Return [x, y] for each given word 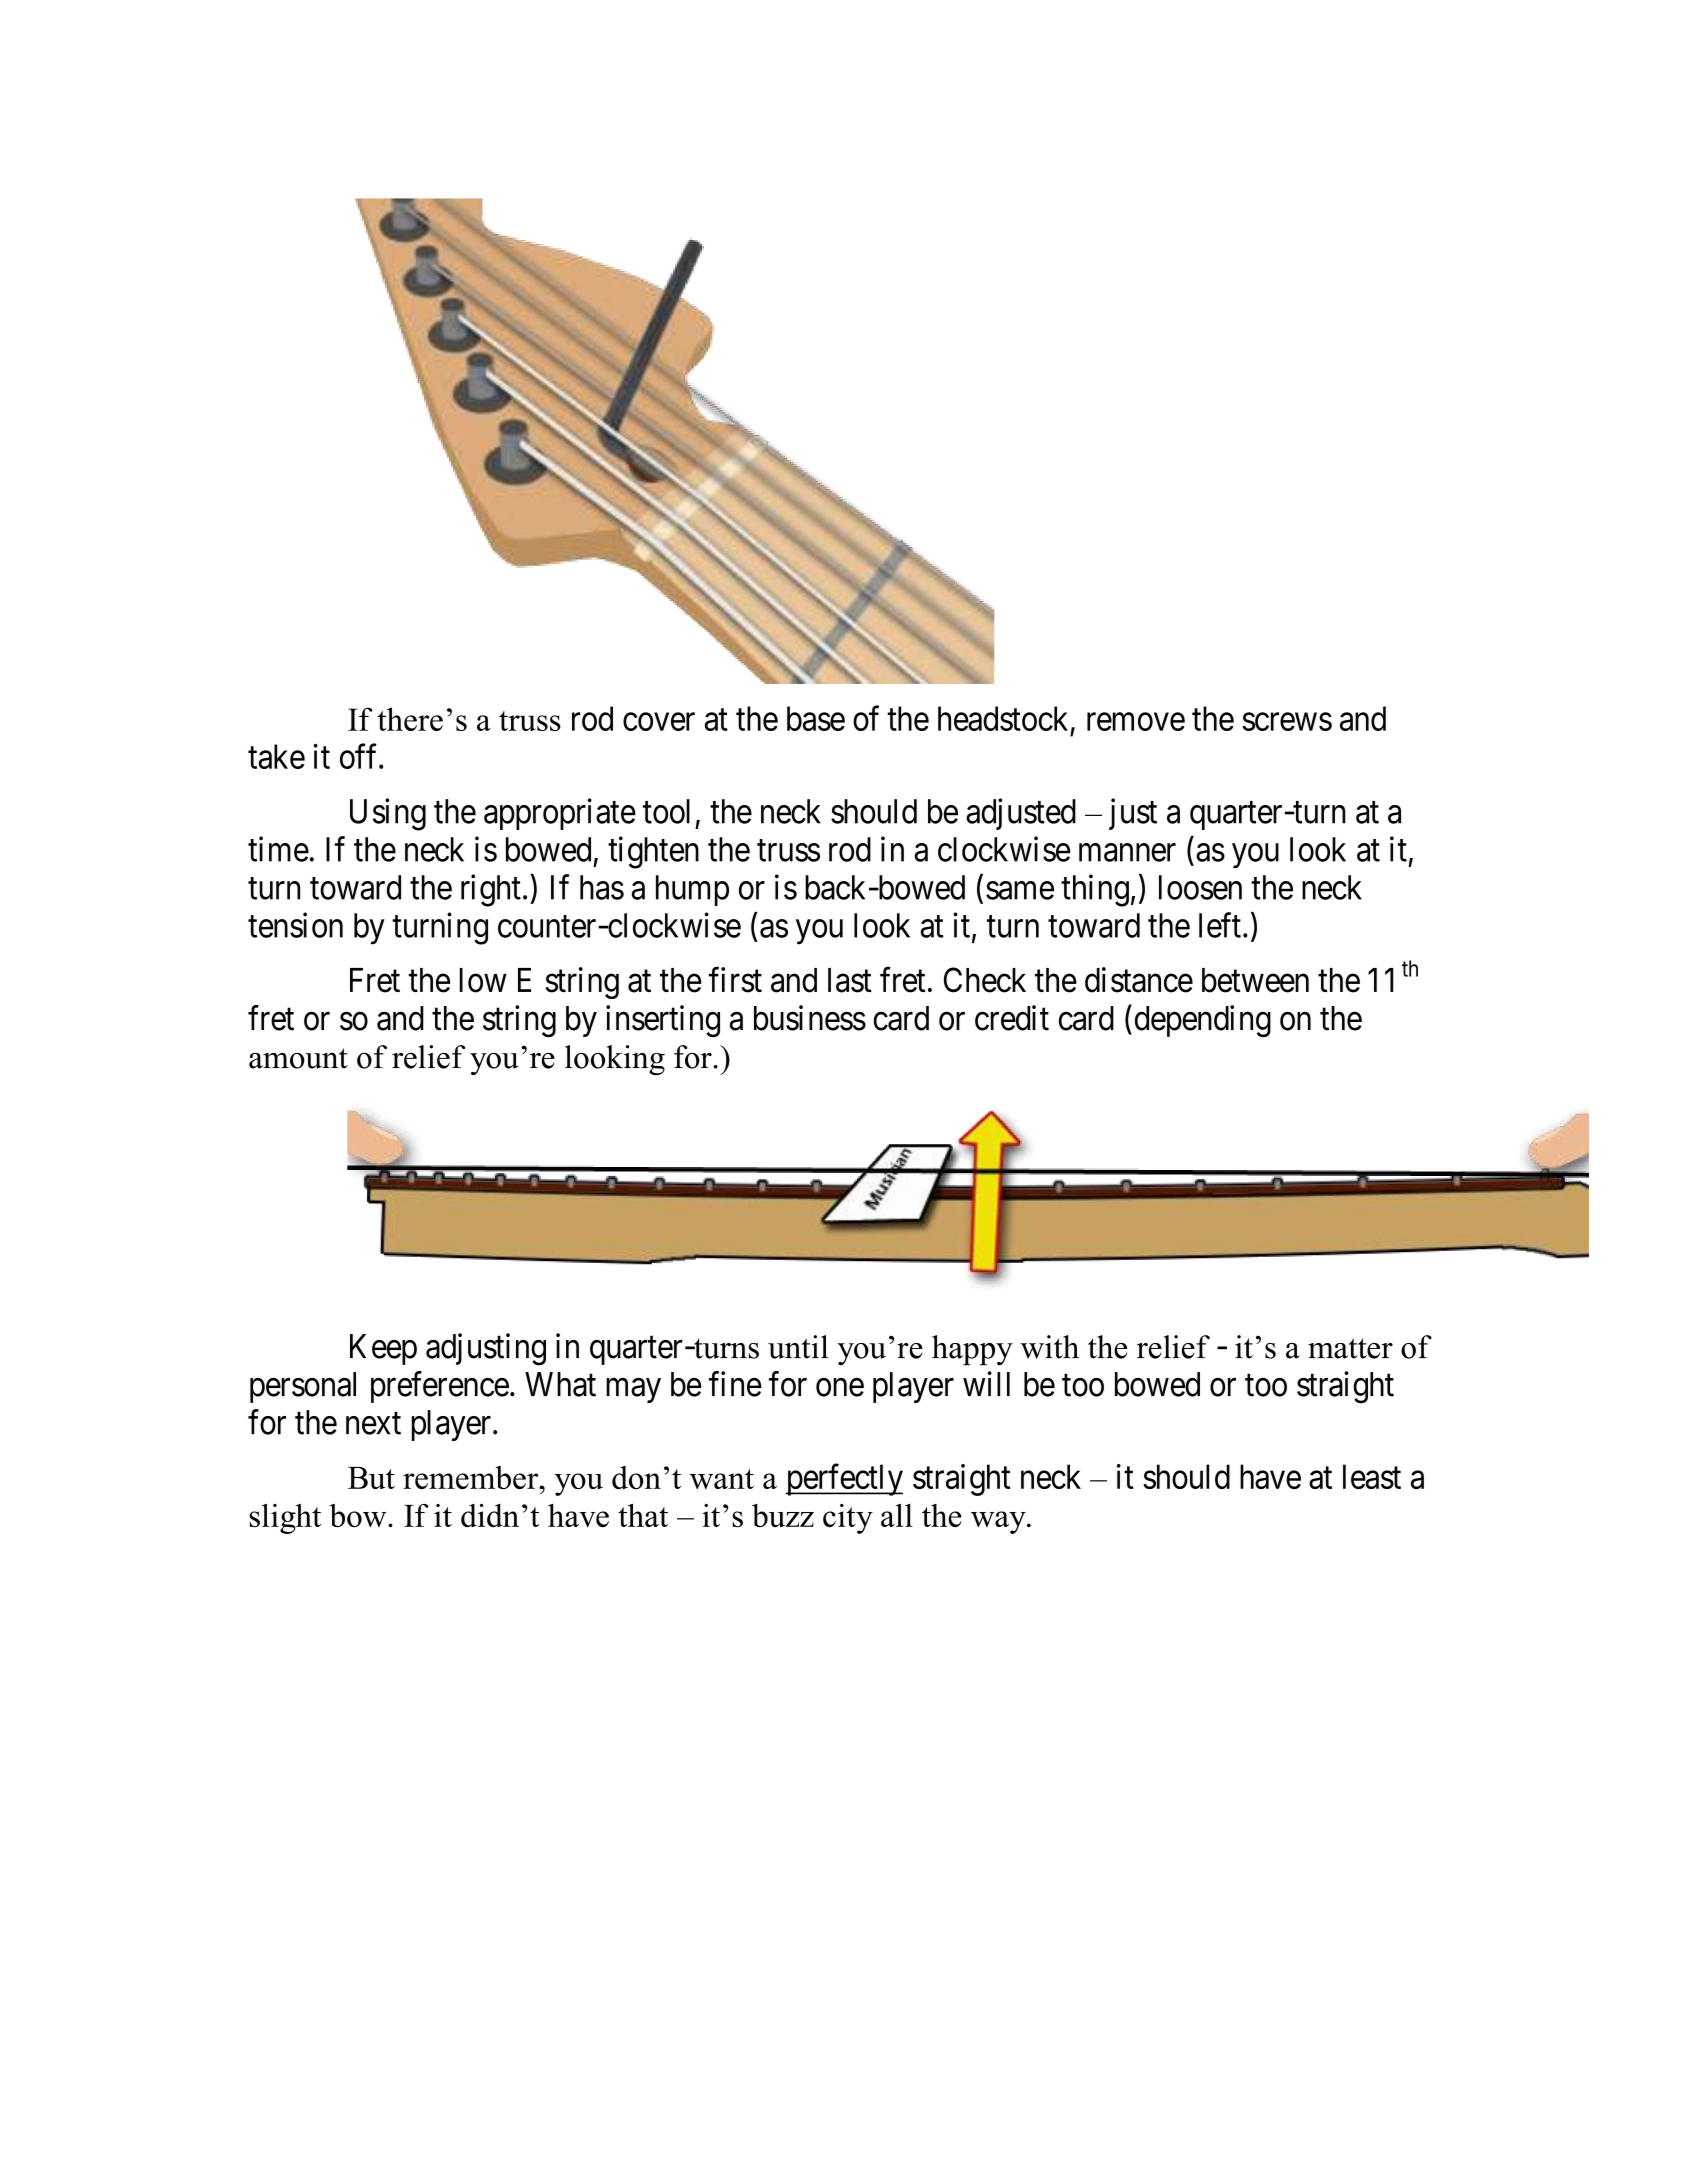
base [816, 718]
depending [1203, 1021]
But [371, 1478]
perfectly [844, 1480]
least [1372, 1476]
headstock [1003, 718]
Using [388, 814]
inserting [663, 1021]
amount [298, 1058]
